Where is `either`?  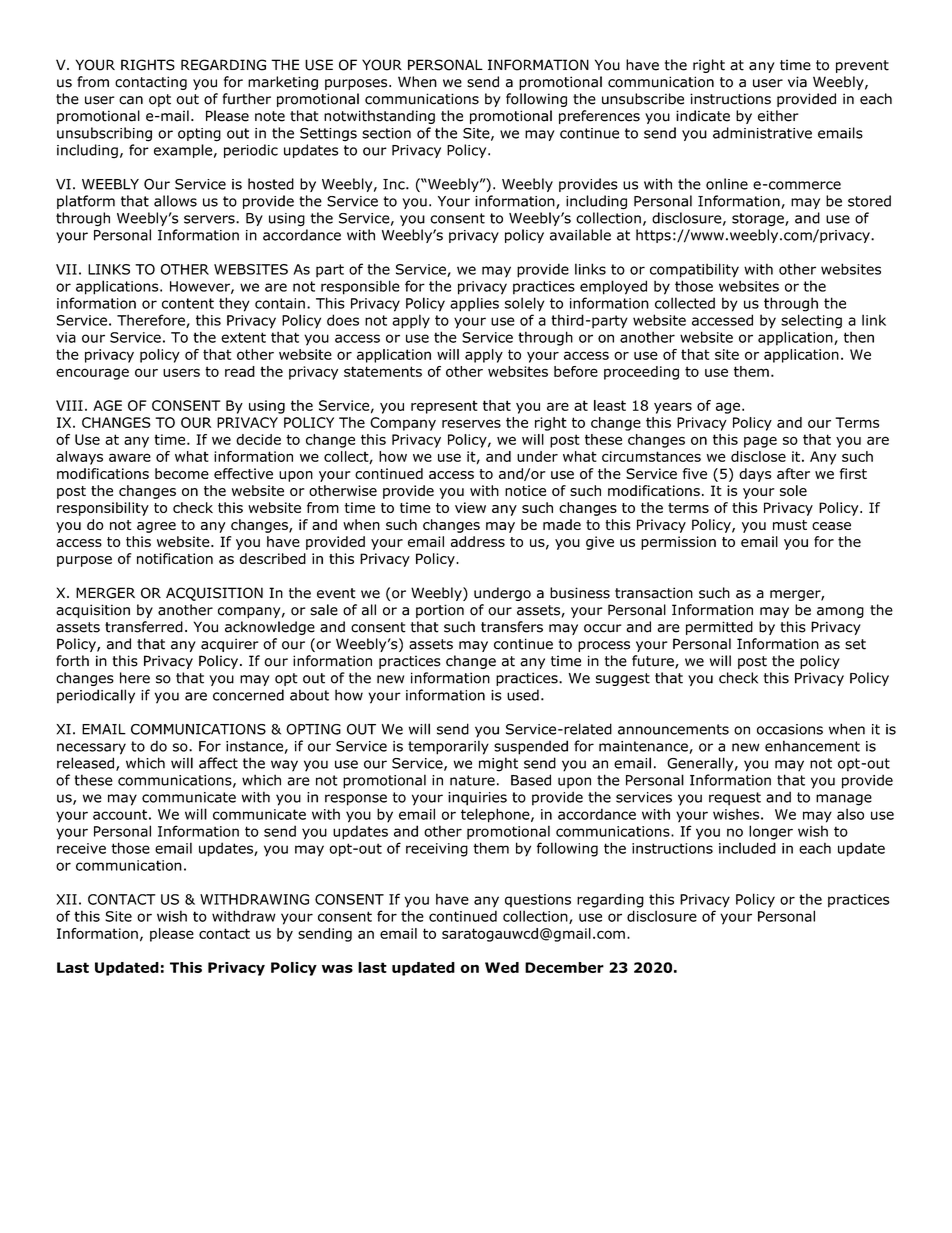
either is located at coordinates (778, 116).
